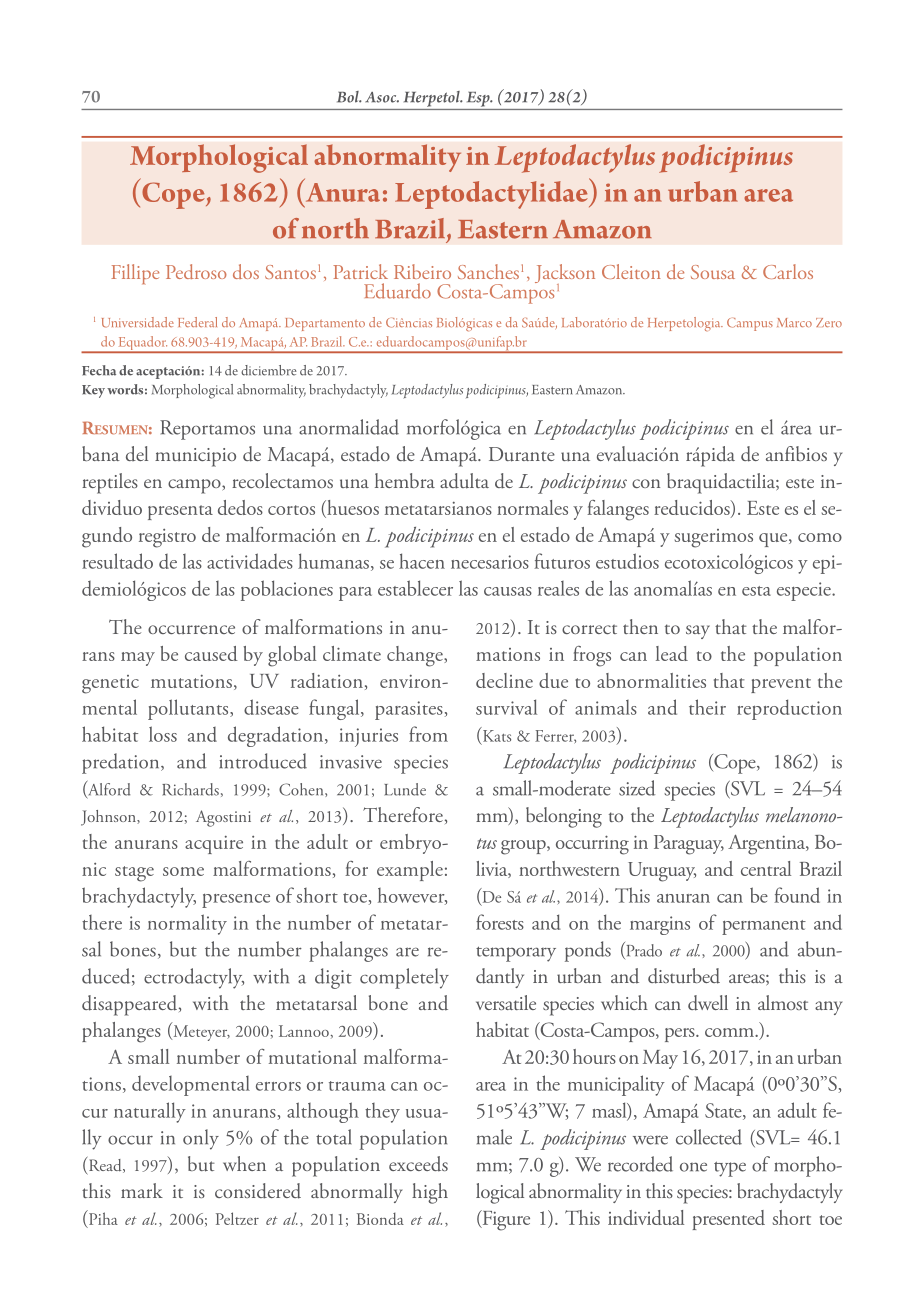 Image resolution: width=924 pixels, height=1305 pixels. I want to click on Campus, so click(750, 324).
